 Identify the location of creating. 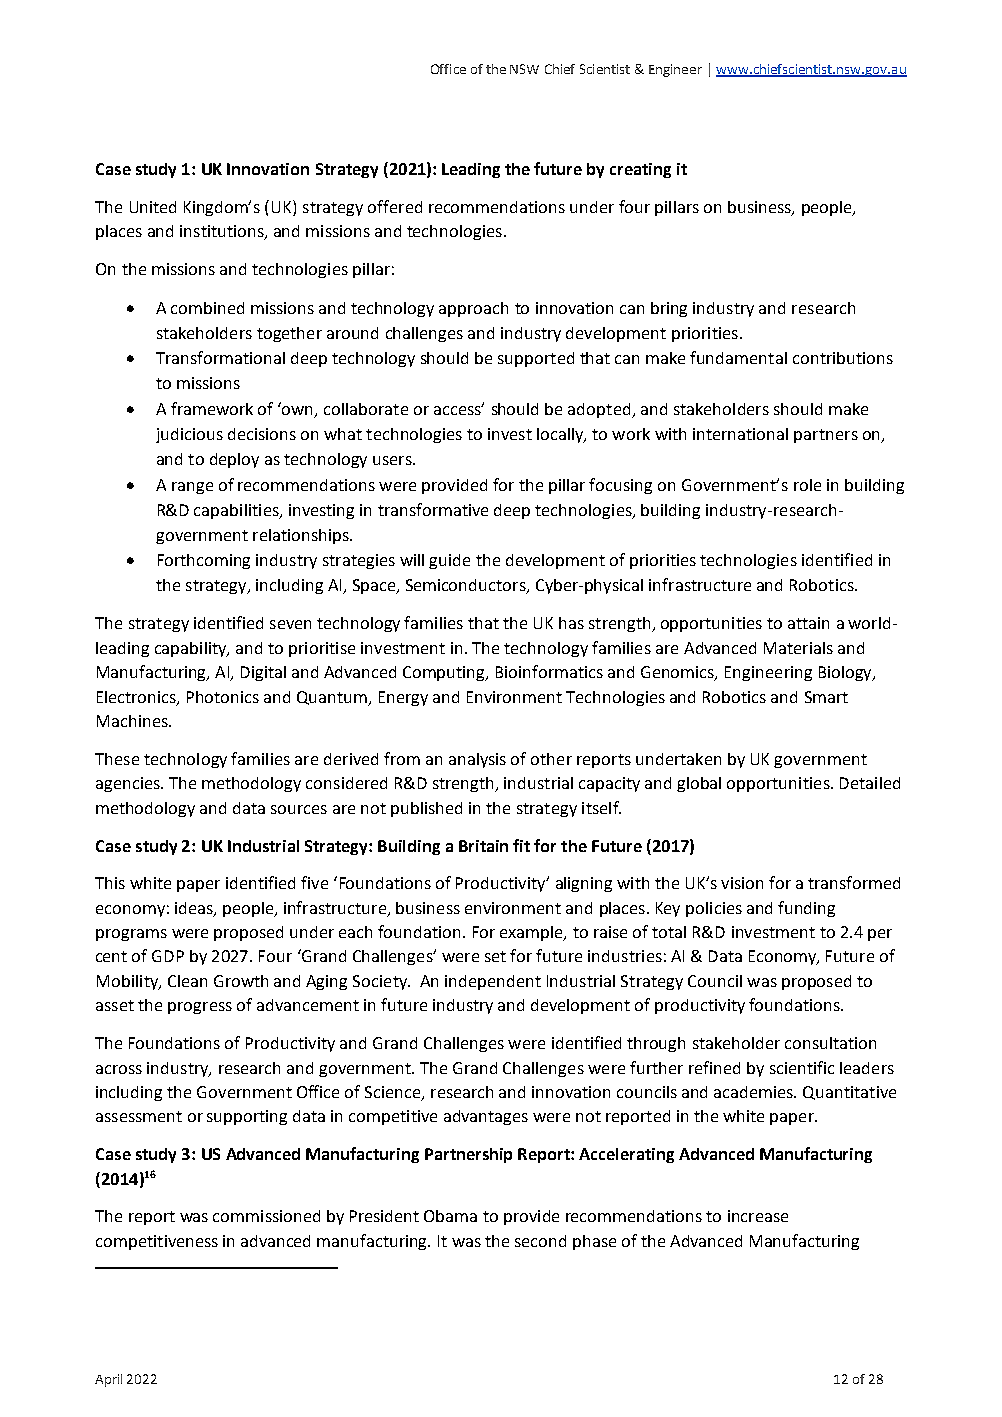
(640, 170).
